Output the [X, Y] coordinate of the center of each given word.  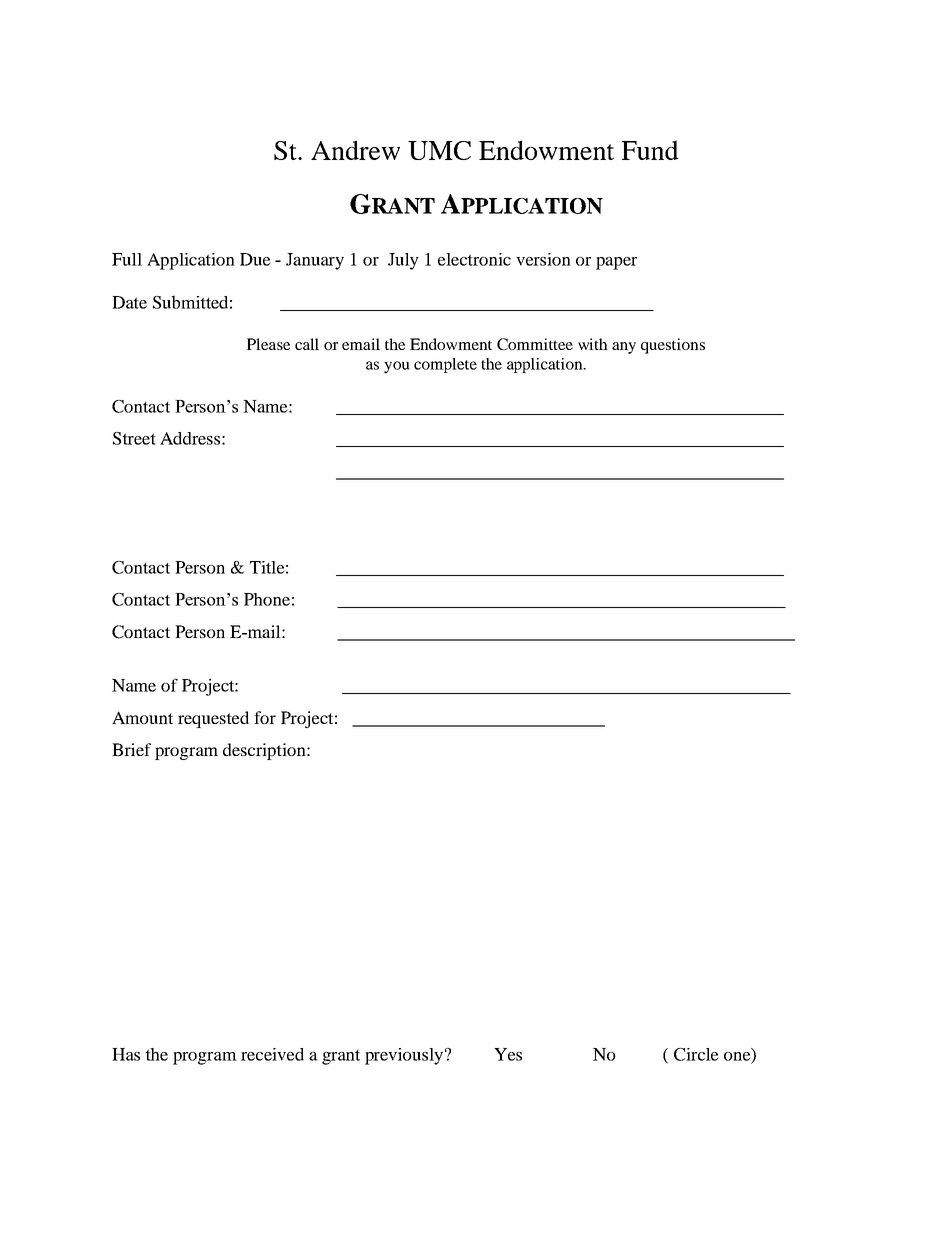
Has [126, 1054]
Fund [650, 150]
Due [255, 259]
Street [134, 438]
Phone [267, 599]
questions [673, 346]
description [265, 751]
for [265, 717]
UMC [439, 150]
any [624, 348]
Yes [508, 1054]
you [397, 367]
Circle [696, 1054]
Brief [131, 749]
